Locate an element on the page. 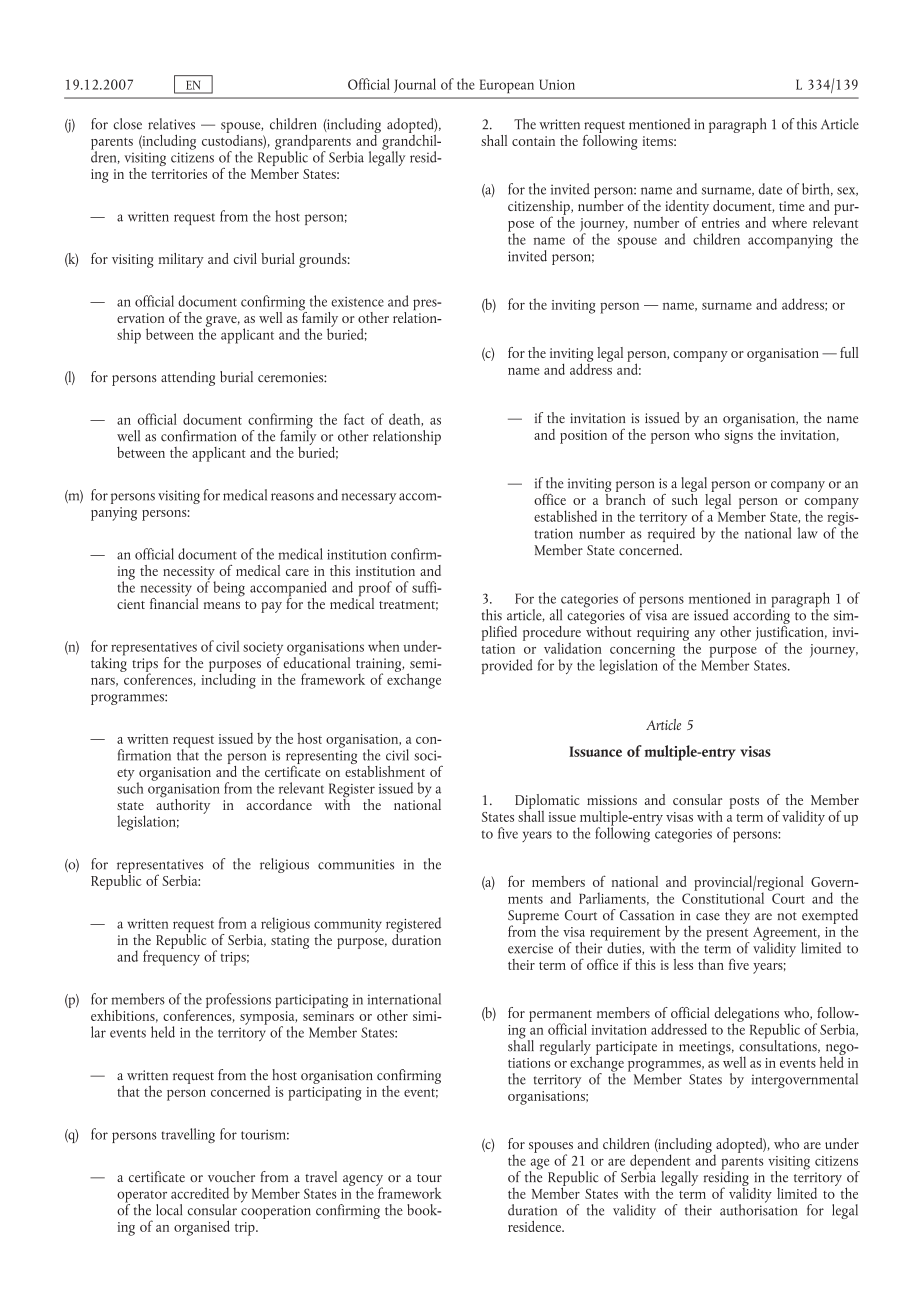 The width and height of the image is (924, 1308). provided is located at coordinates (507, 666).
